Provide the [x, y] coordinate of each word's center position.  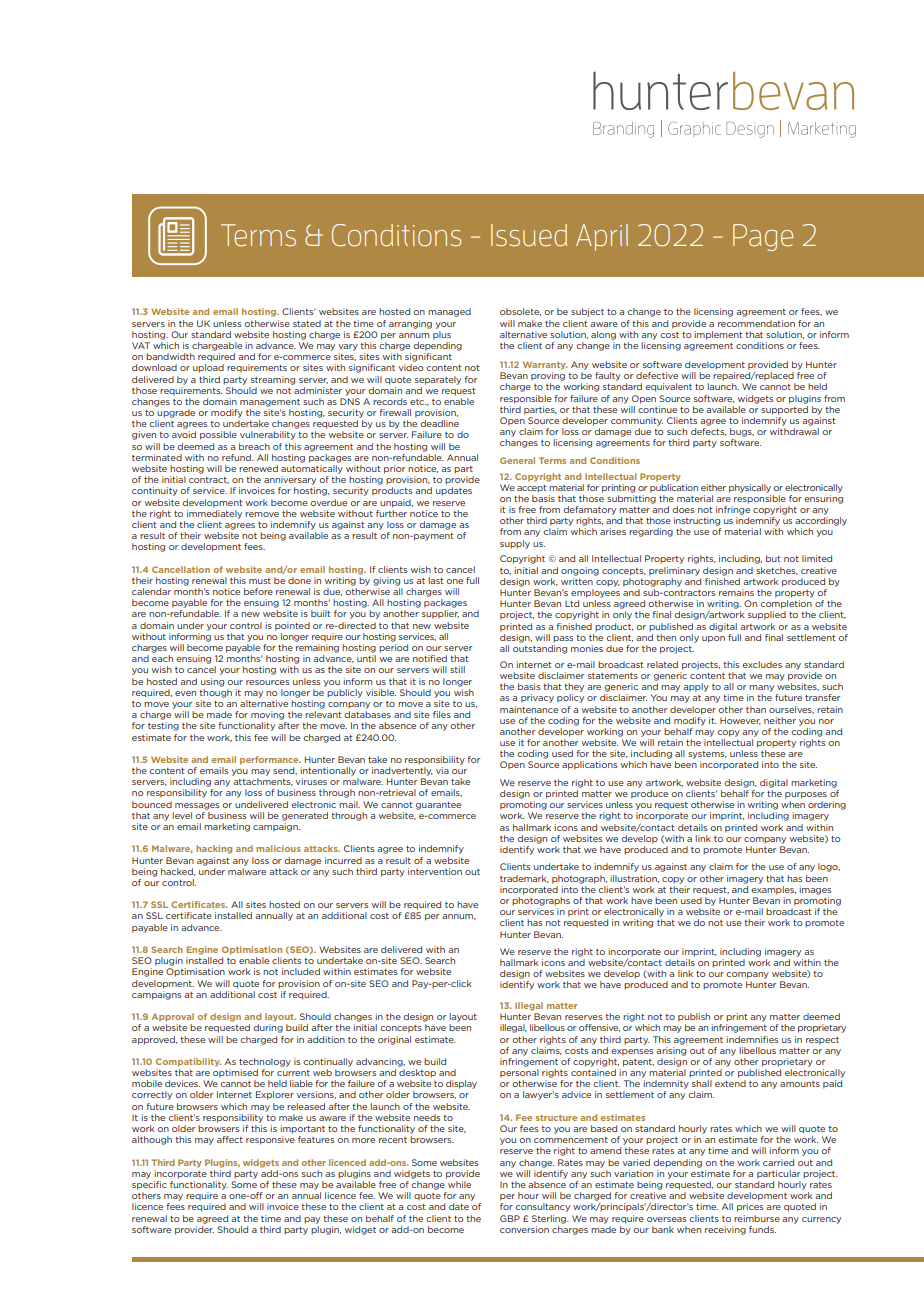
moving [267, 715]
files [442, 714]
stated [307, 323]
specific [149, 1185]
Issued [529, 235]
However [740, 721]
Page [763, 237]
